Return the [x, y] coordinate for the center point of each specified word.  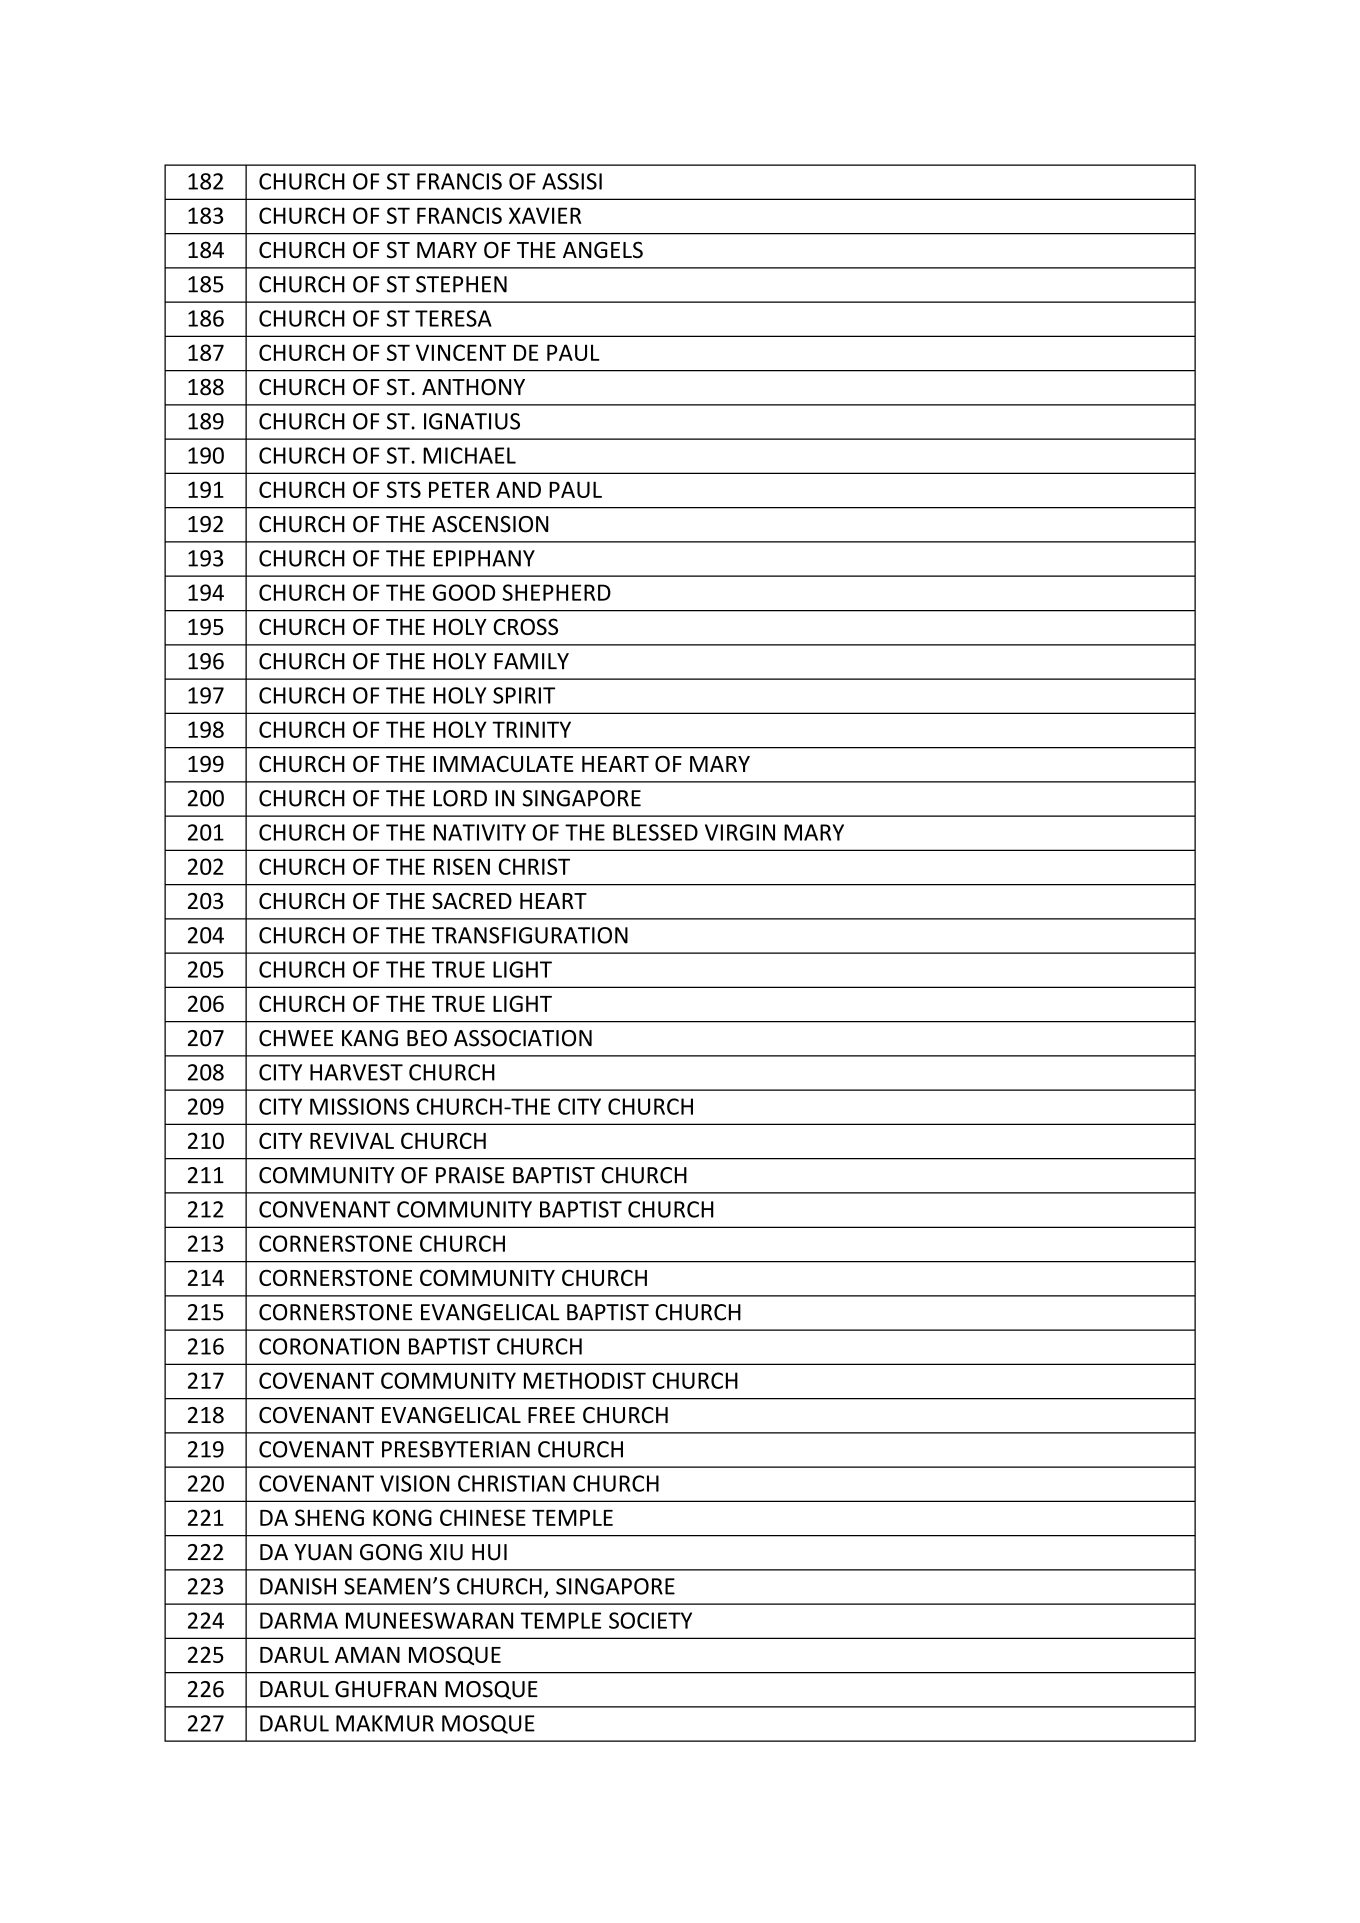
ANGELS [603, 250]
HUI [489, 1552]
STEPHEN [461, 284]
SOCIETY [650, 1620]
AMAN [367, 1655]
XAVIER [545, 215]
